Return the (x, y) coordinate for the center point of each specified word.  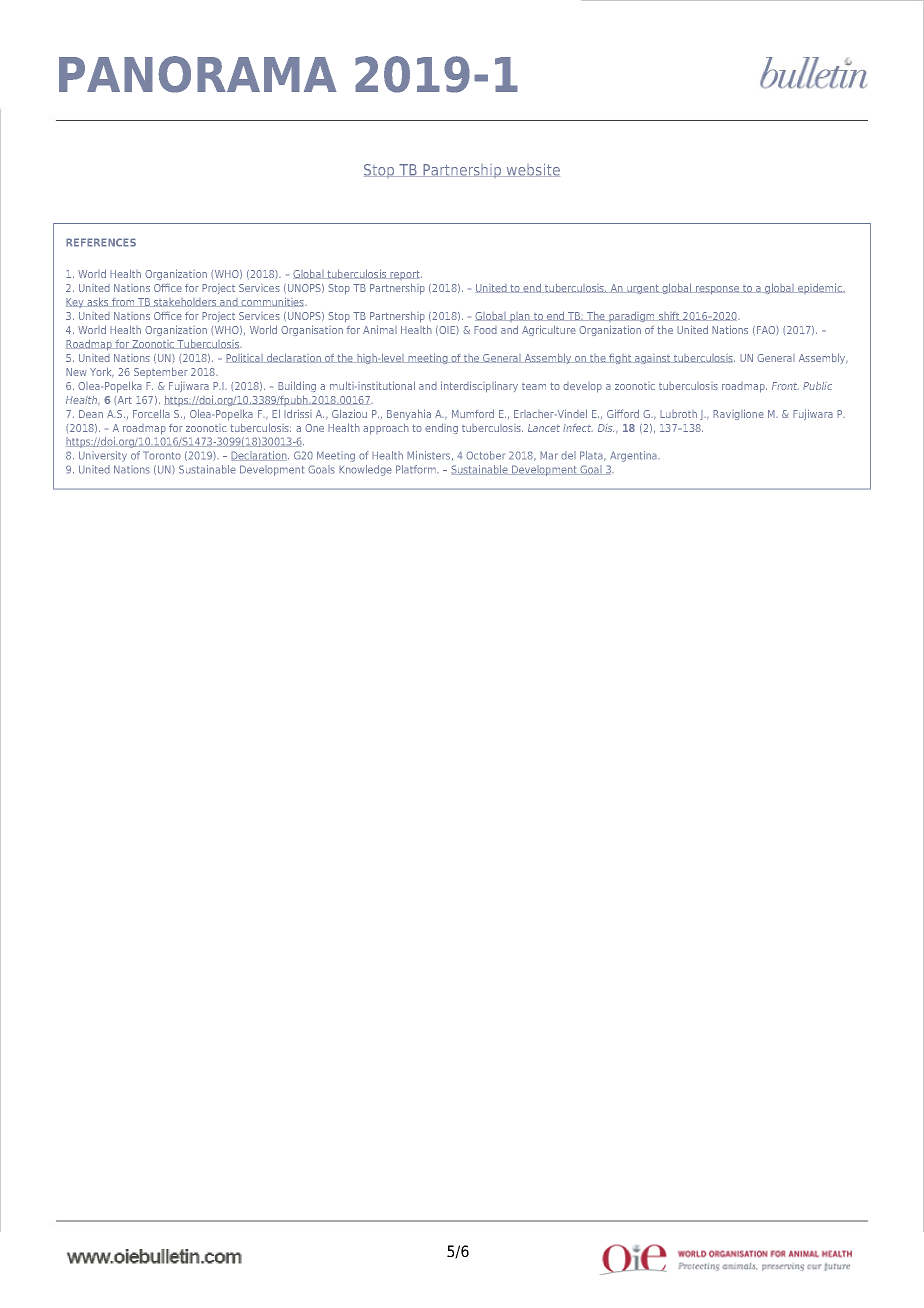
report (405, 275)
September (161, 372)
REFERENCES (101, 242)
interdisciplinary (479, 387)
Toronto (162, 455)
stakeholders (185, 302)
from (123, 302)
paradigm (632, 316)
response (717, 290)
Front (785, 386)
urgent (643, 289)
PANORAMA (198, 74)
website (532, 170)
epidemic (820, 288)
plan (520, 317)
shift (669, 316)
